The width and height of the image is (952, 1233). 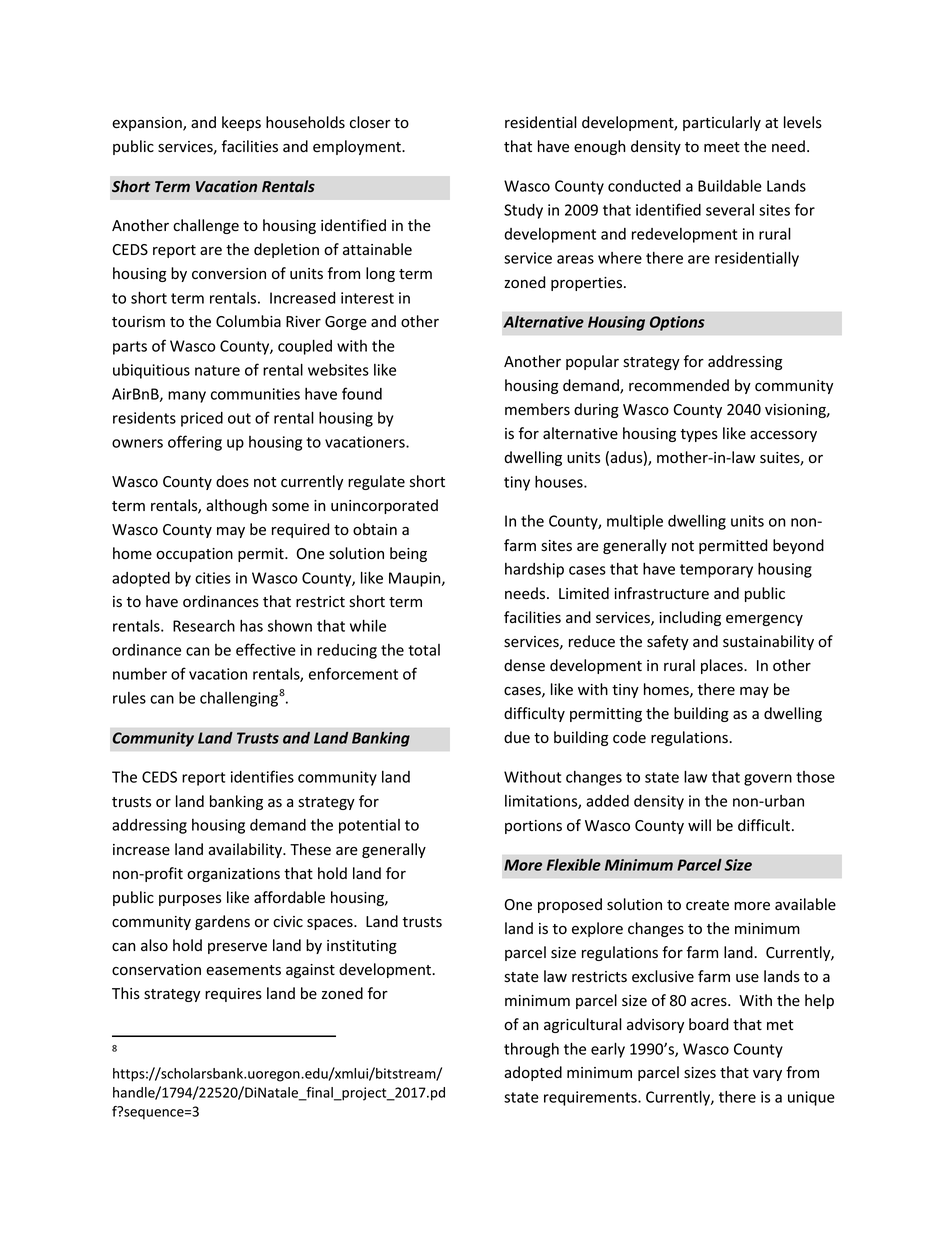 I want to click on emergency, so click(x=764, y=620).
